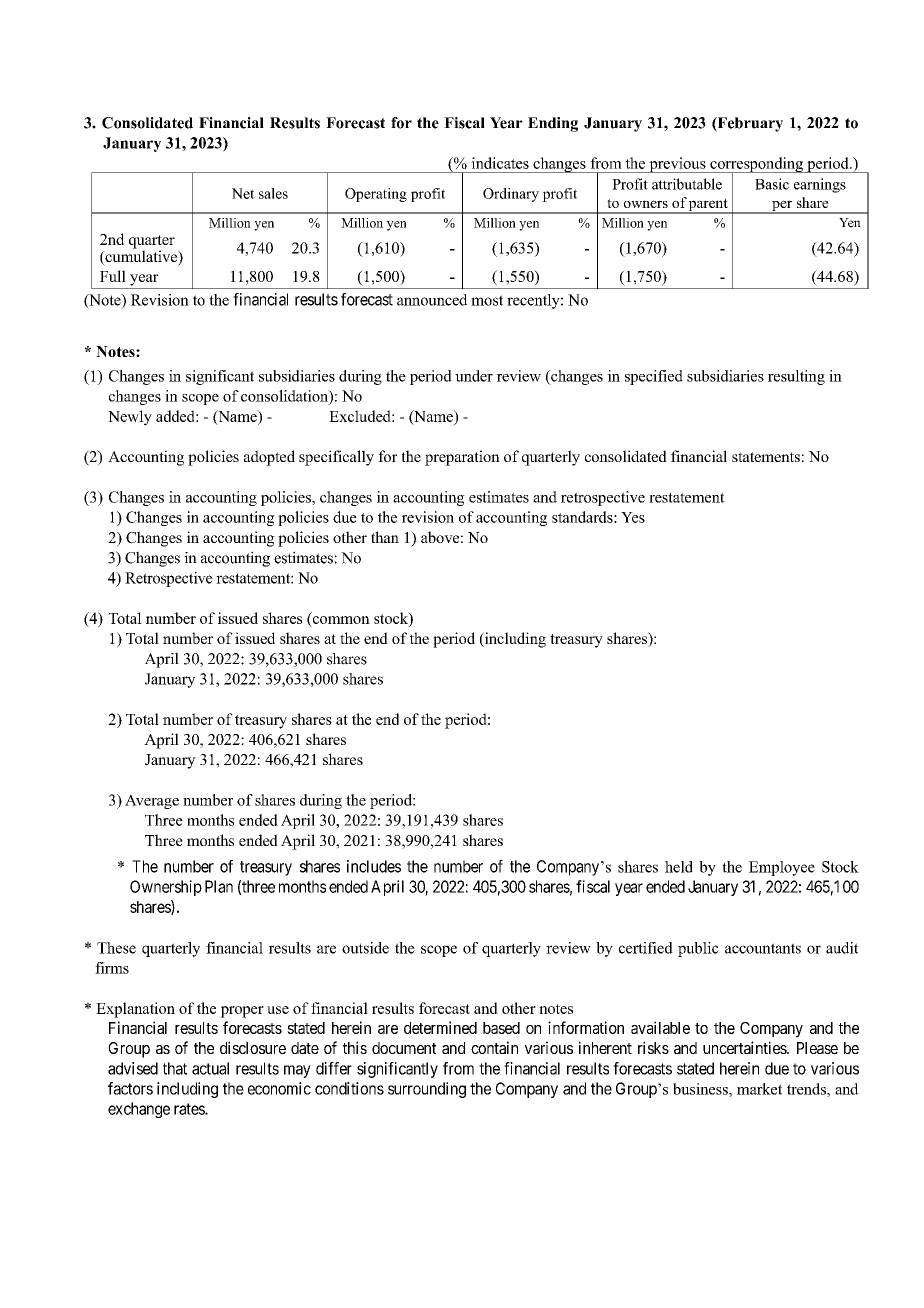  I want to click on Average, so click(152, 801).
